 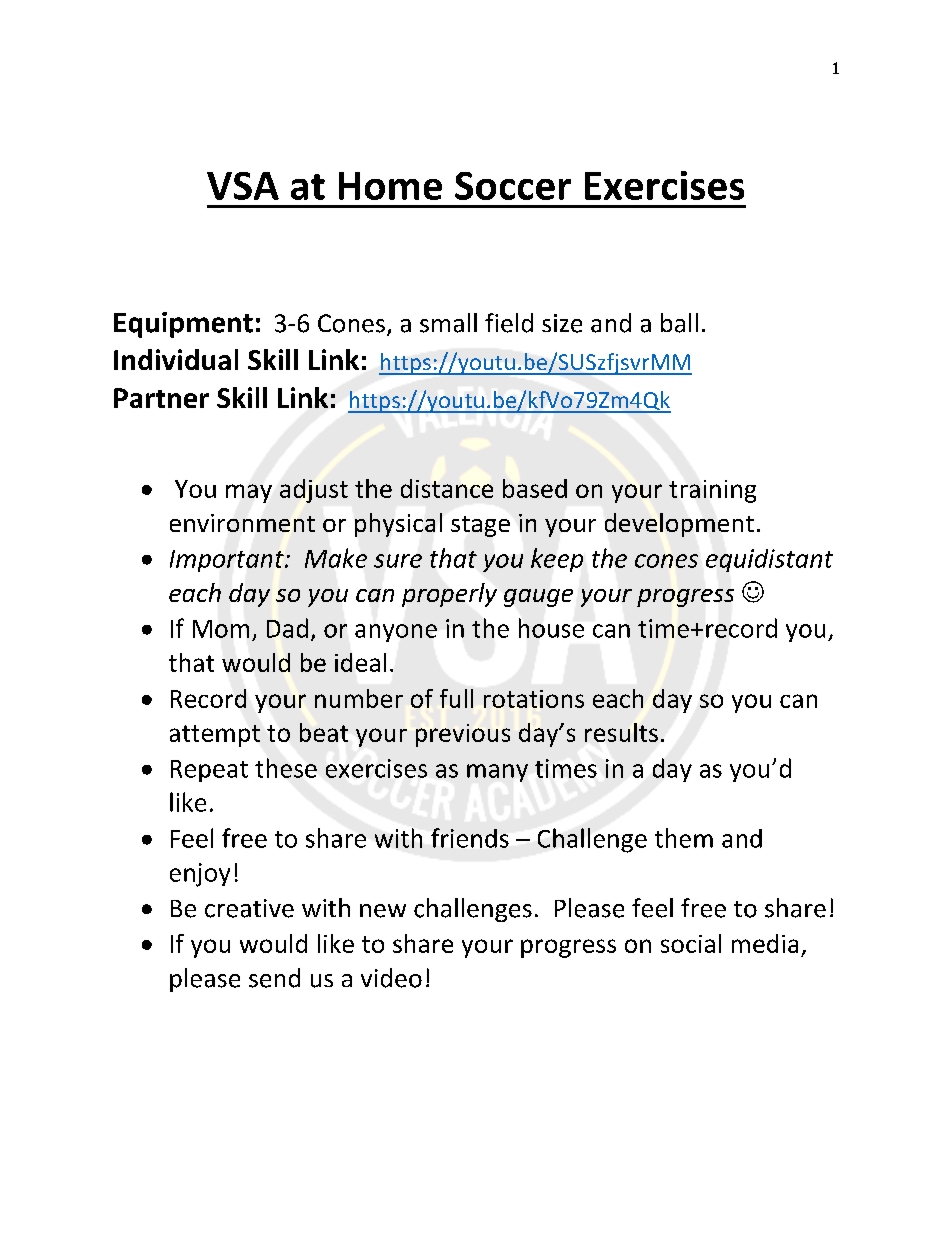 I want to click on may, so click(x=249, y=493).
